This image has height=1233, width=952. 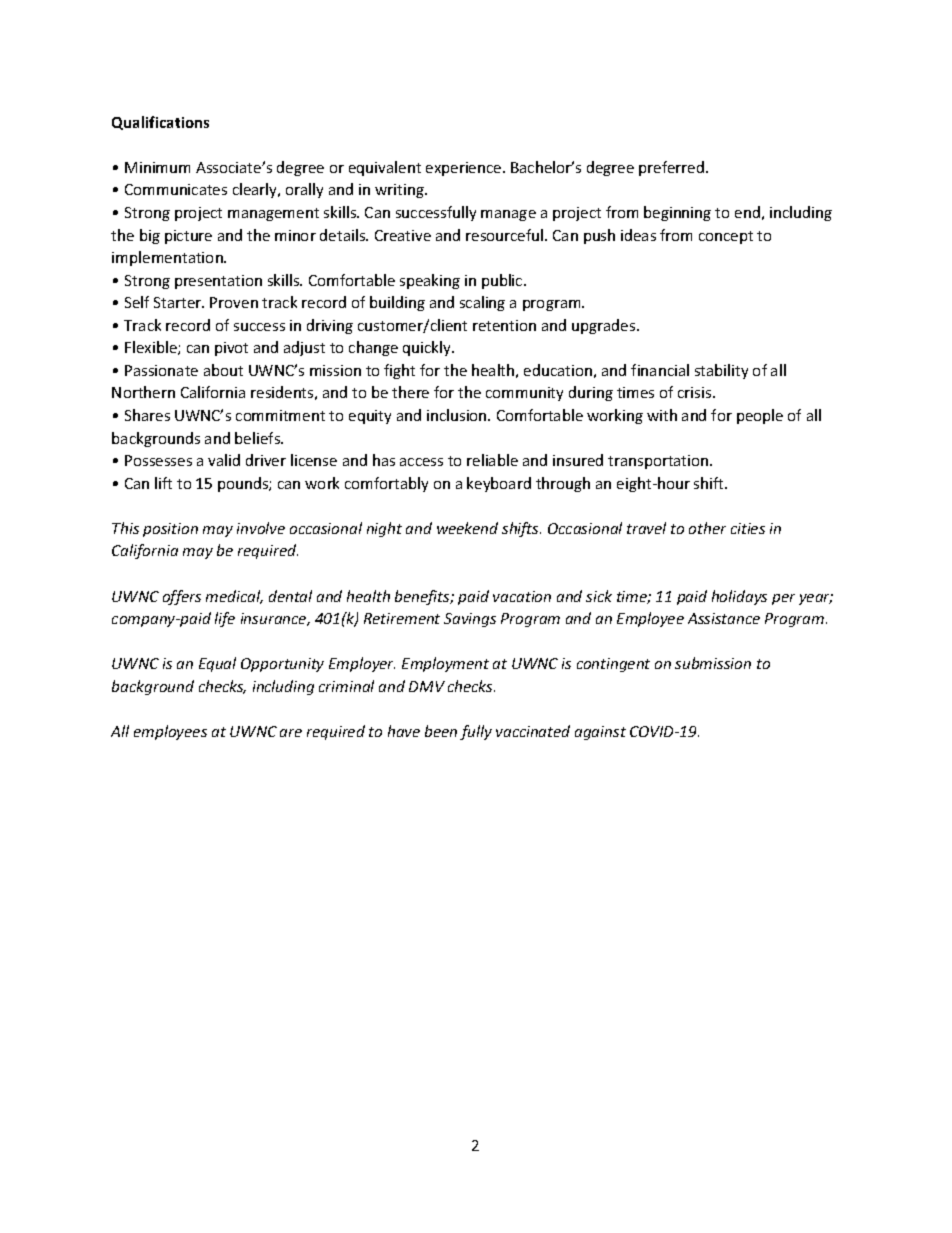 I want to click on holidays, so click(x=739, y=597).
